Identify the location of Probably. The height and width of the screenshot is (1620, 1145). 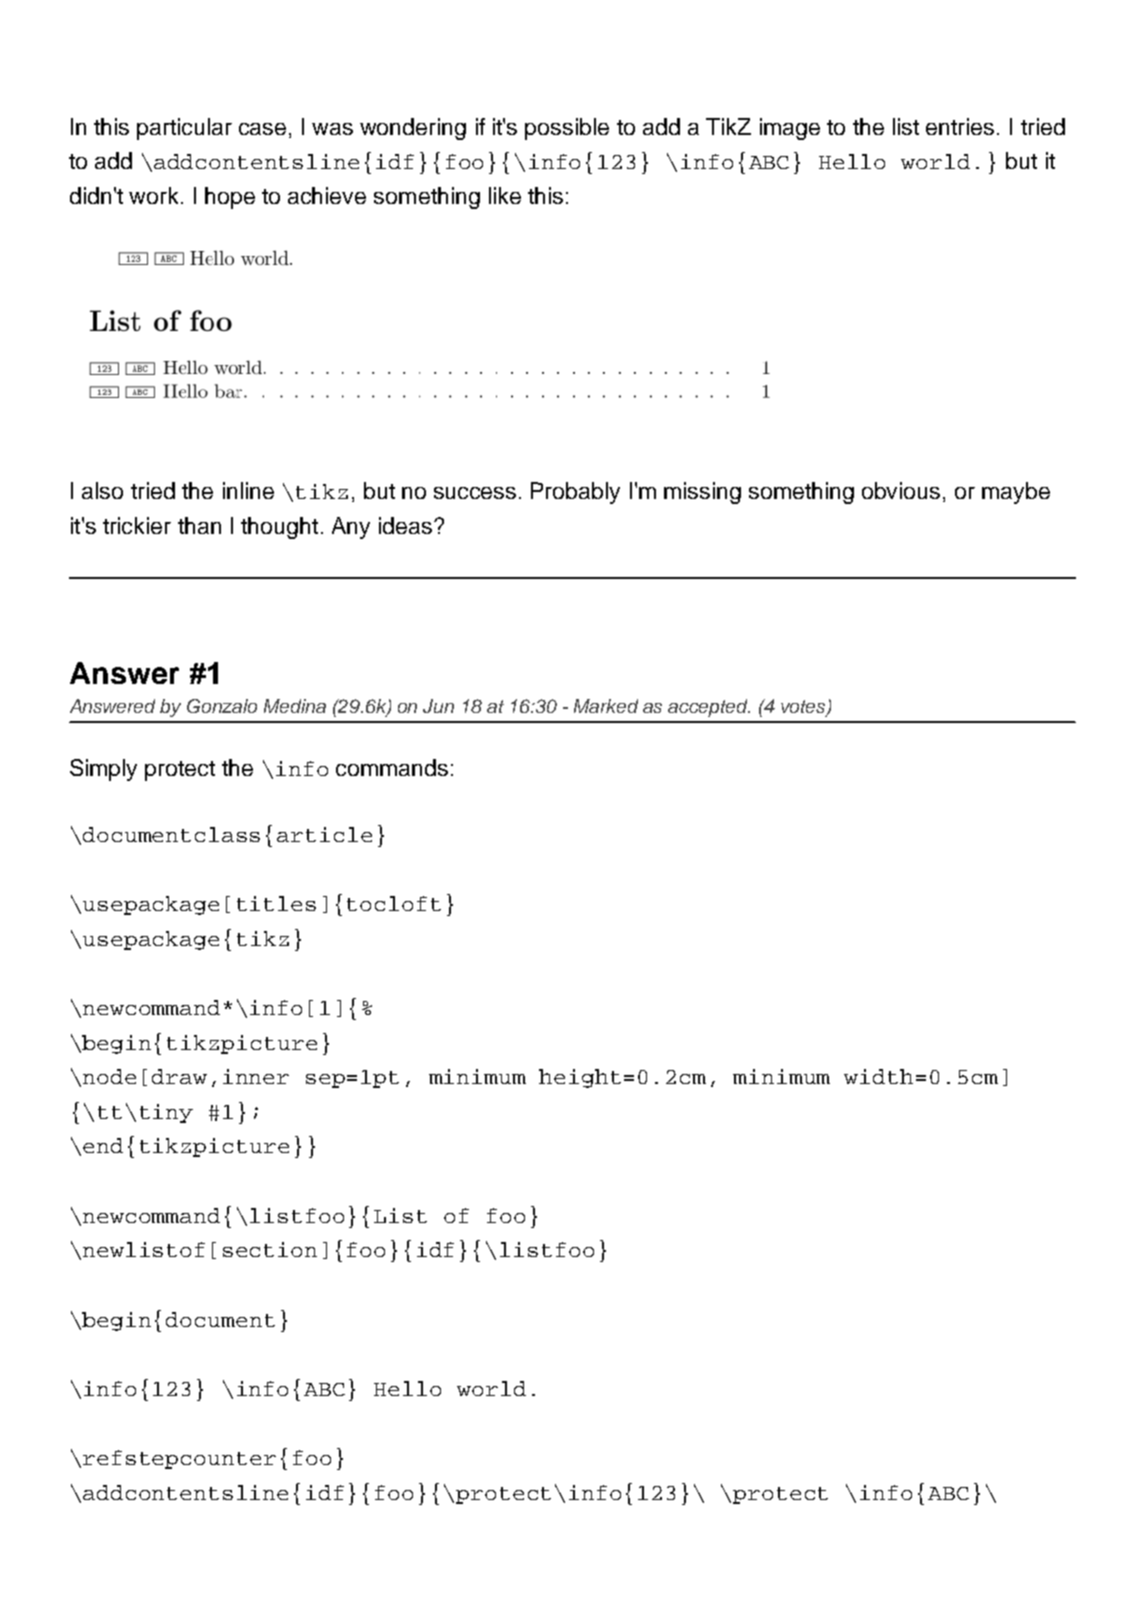
(575, 493).
